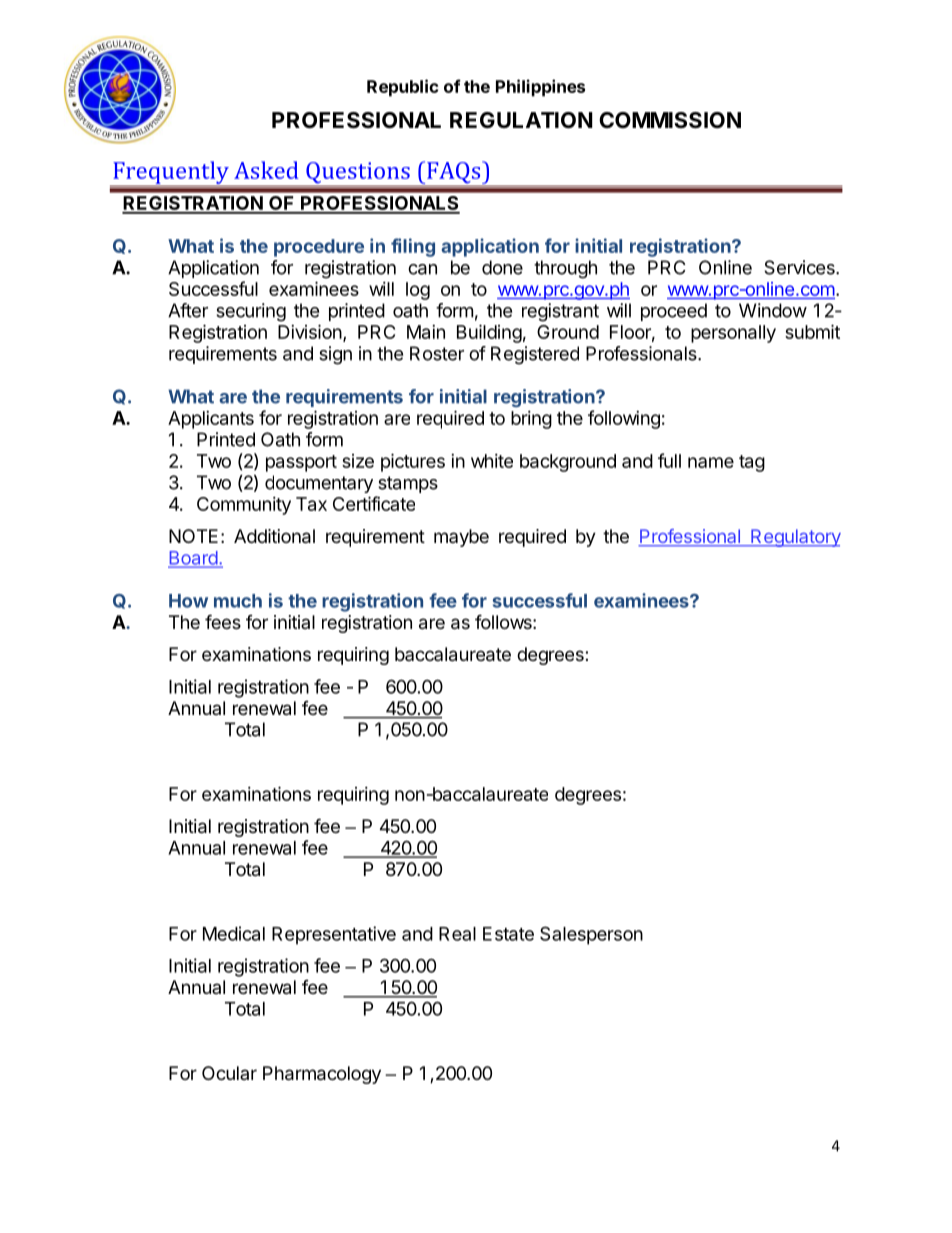  I want to click on Building, so click(489, 333).
